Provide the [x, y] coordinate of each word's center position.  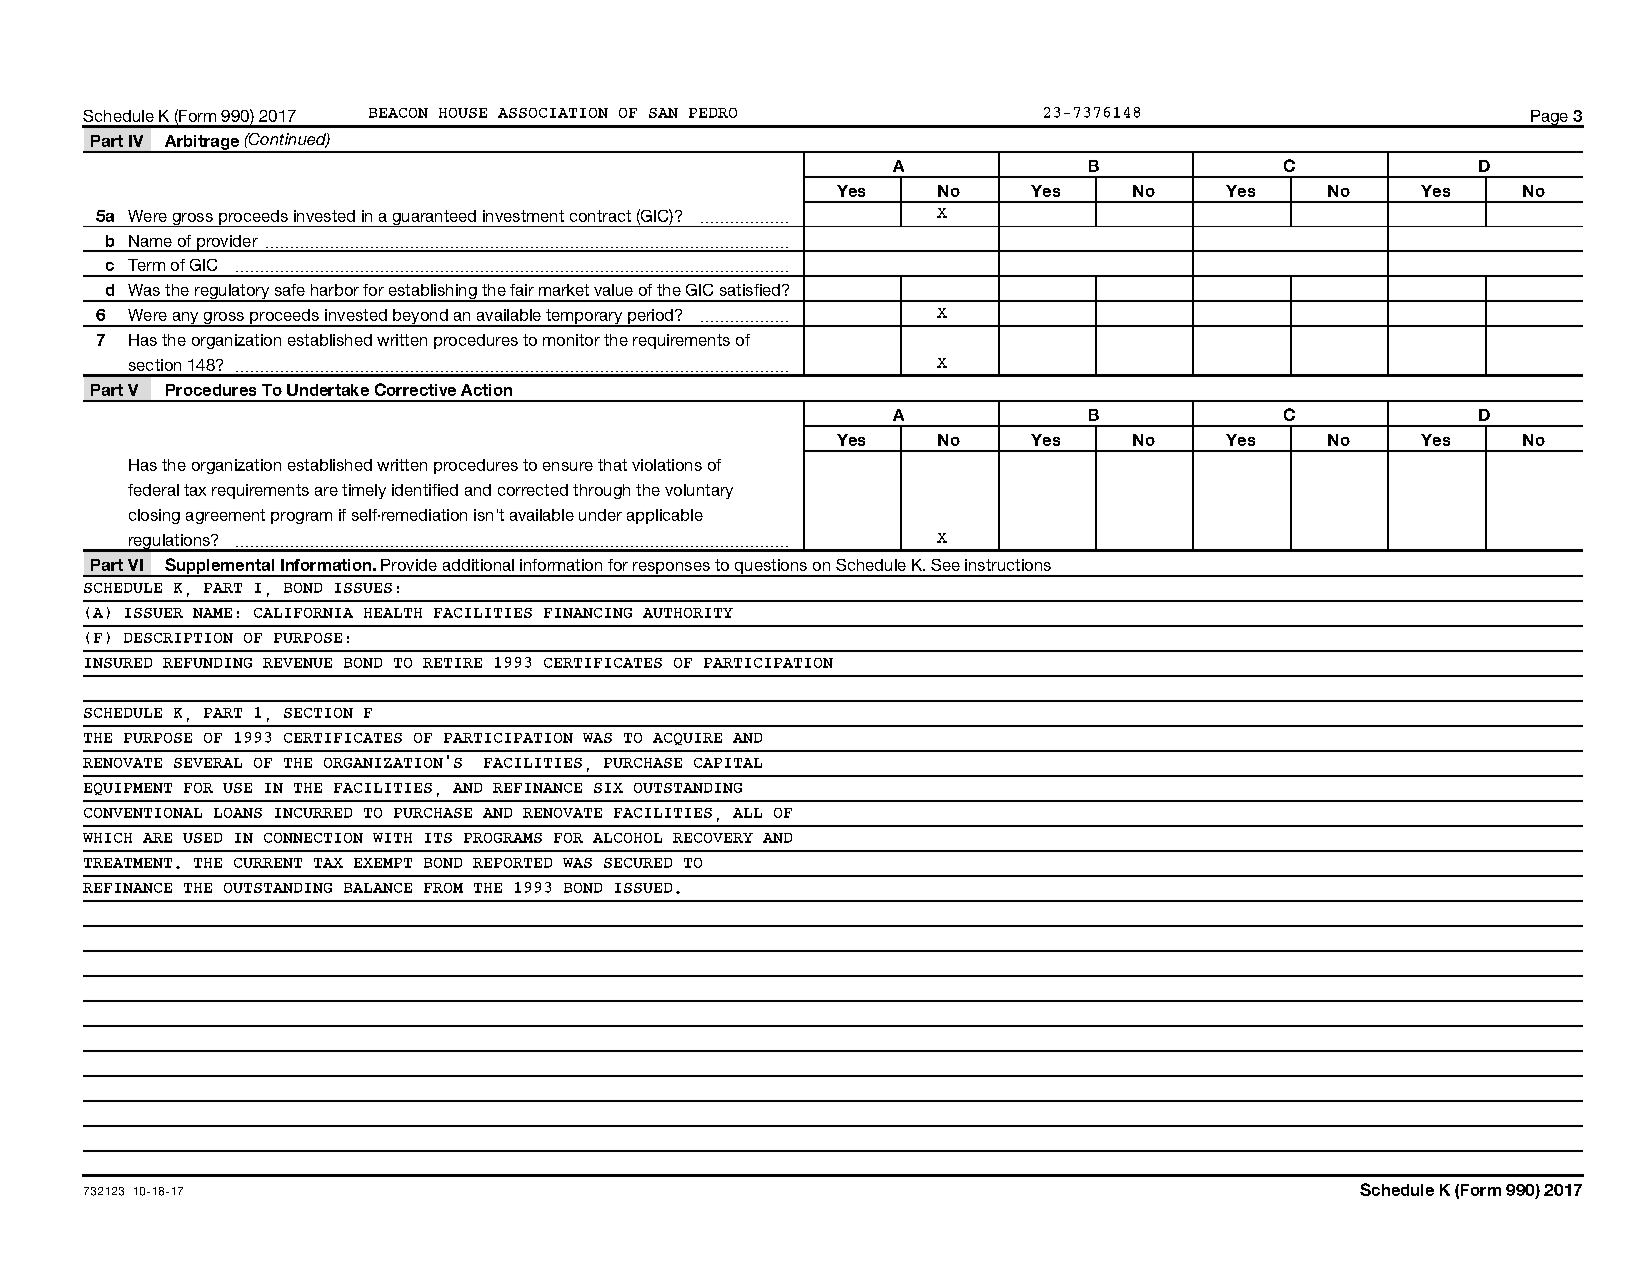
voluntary [699, 491]
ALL [747, 813]
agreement [225, 516]
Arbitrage [202, 143]
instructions [1008, 565]
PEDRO [713, 113]
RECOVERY [713, 838]
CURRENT [268, 863]
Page [1550, 119]
